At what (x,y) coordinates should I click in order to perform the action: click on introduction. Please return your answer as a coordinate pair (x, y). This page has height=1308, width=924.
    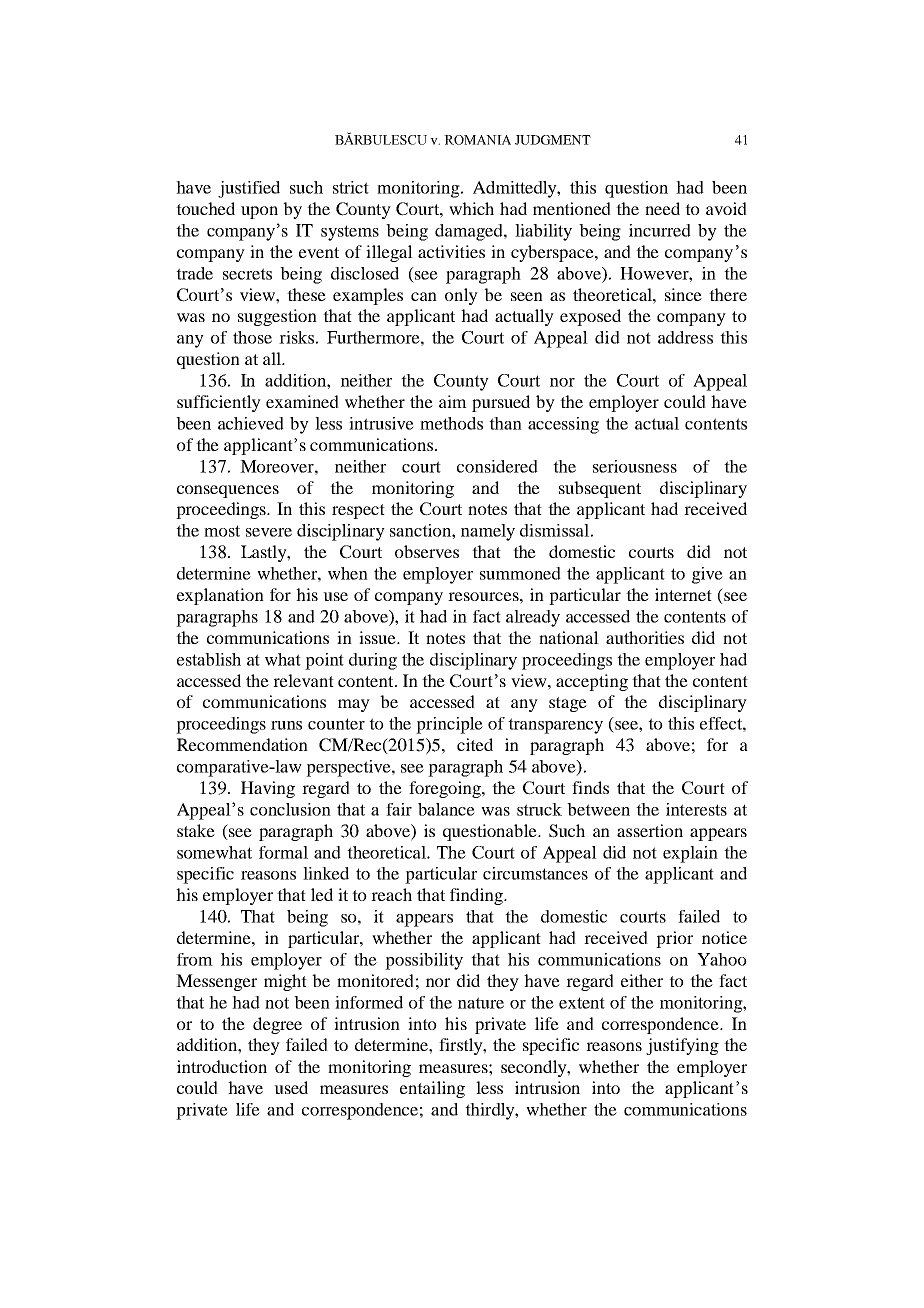
    Looking at the image, I should click on (222, 1066).
